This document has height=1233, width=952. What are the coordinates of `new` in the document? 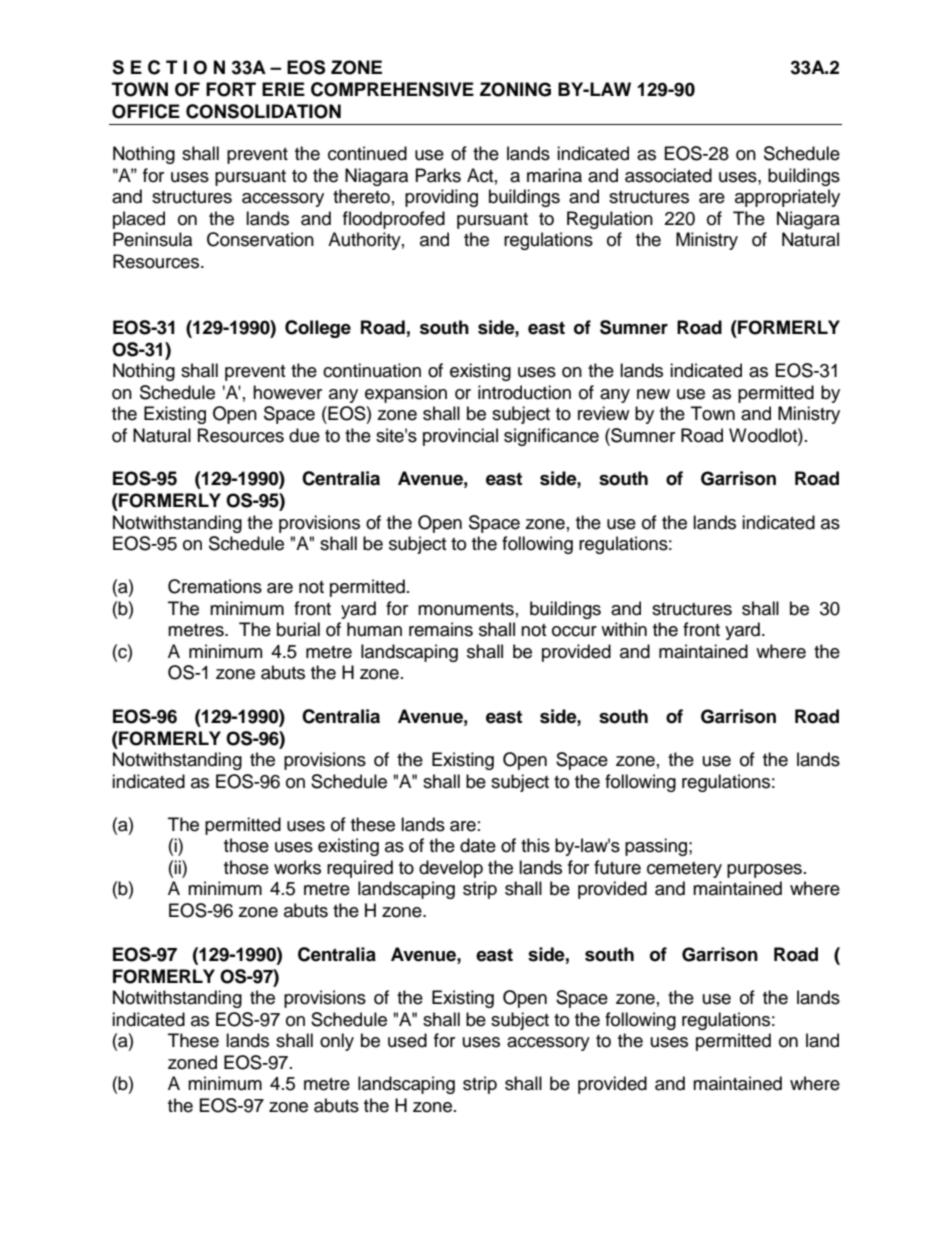 It's located at (653, 394).
